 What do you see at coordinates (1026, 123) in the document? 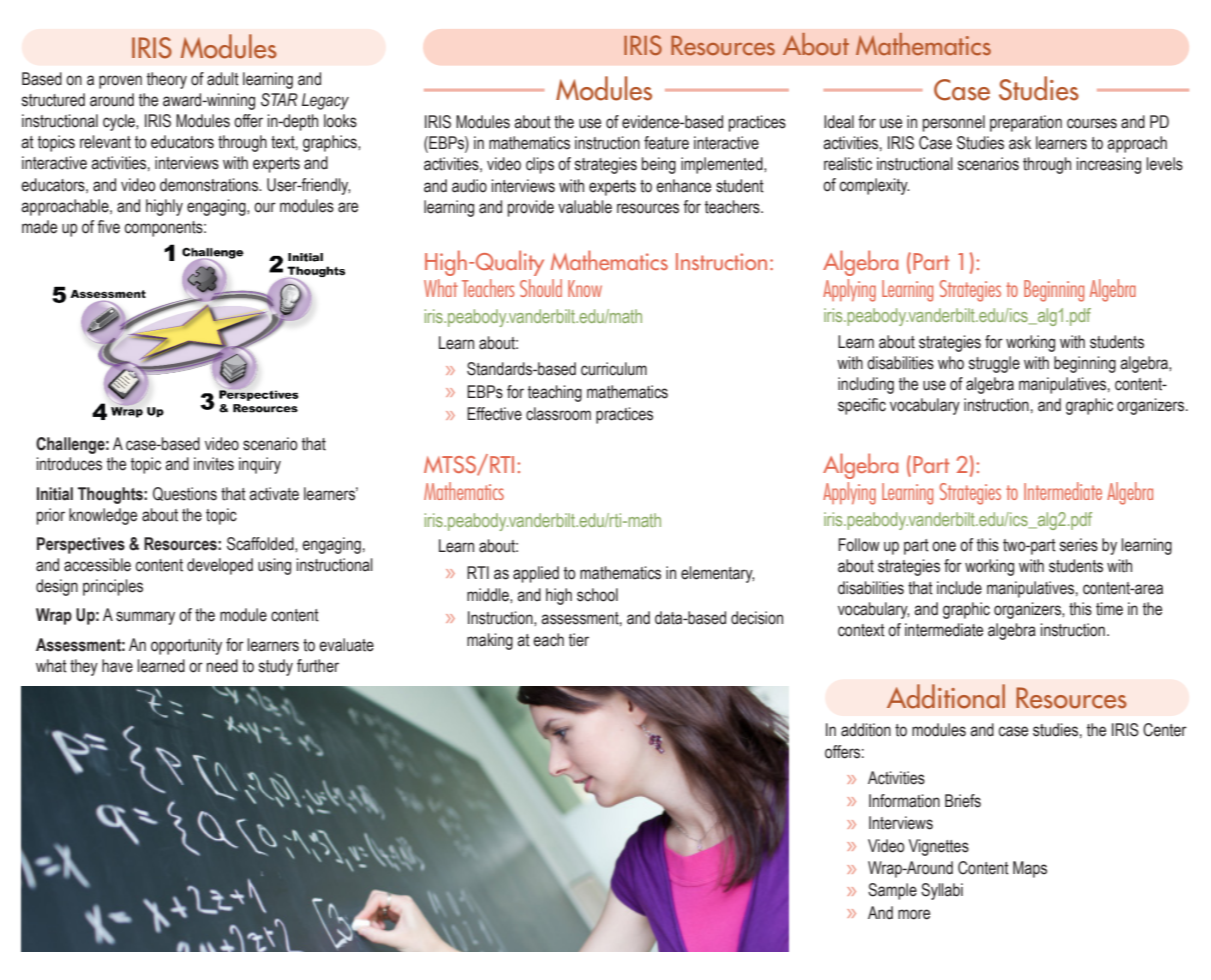
I see `preparation` at bounding box center [1026, 123].
